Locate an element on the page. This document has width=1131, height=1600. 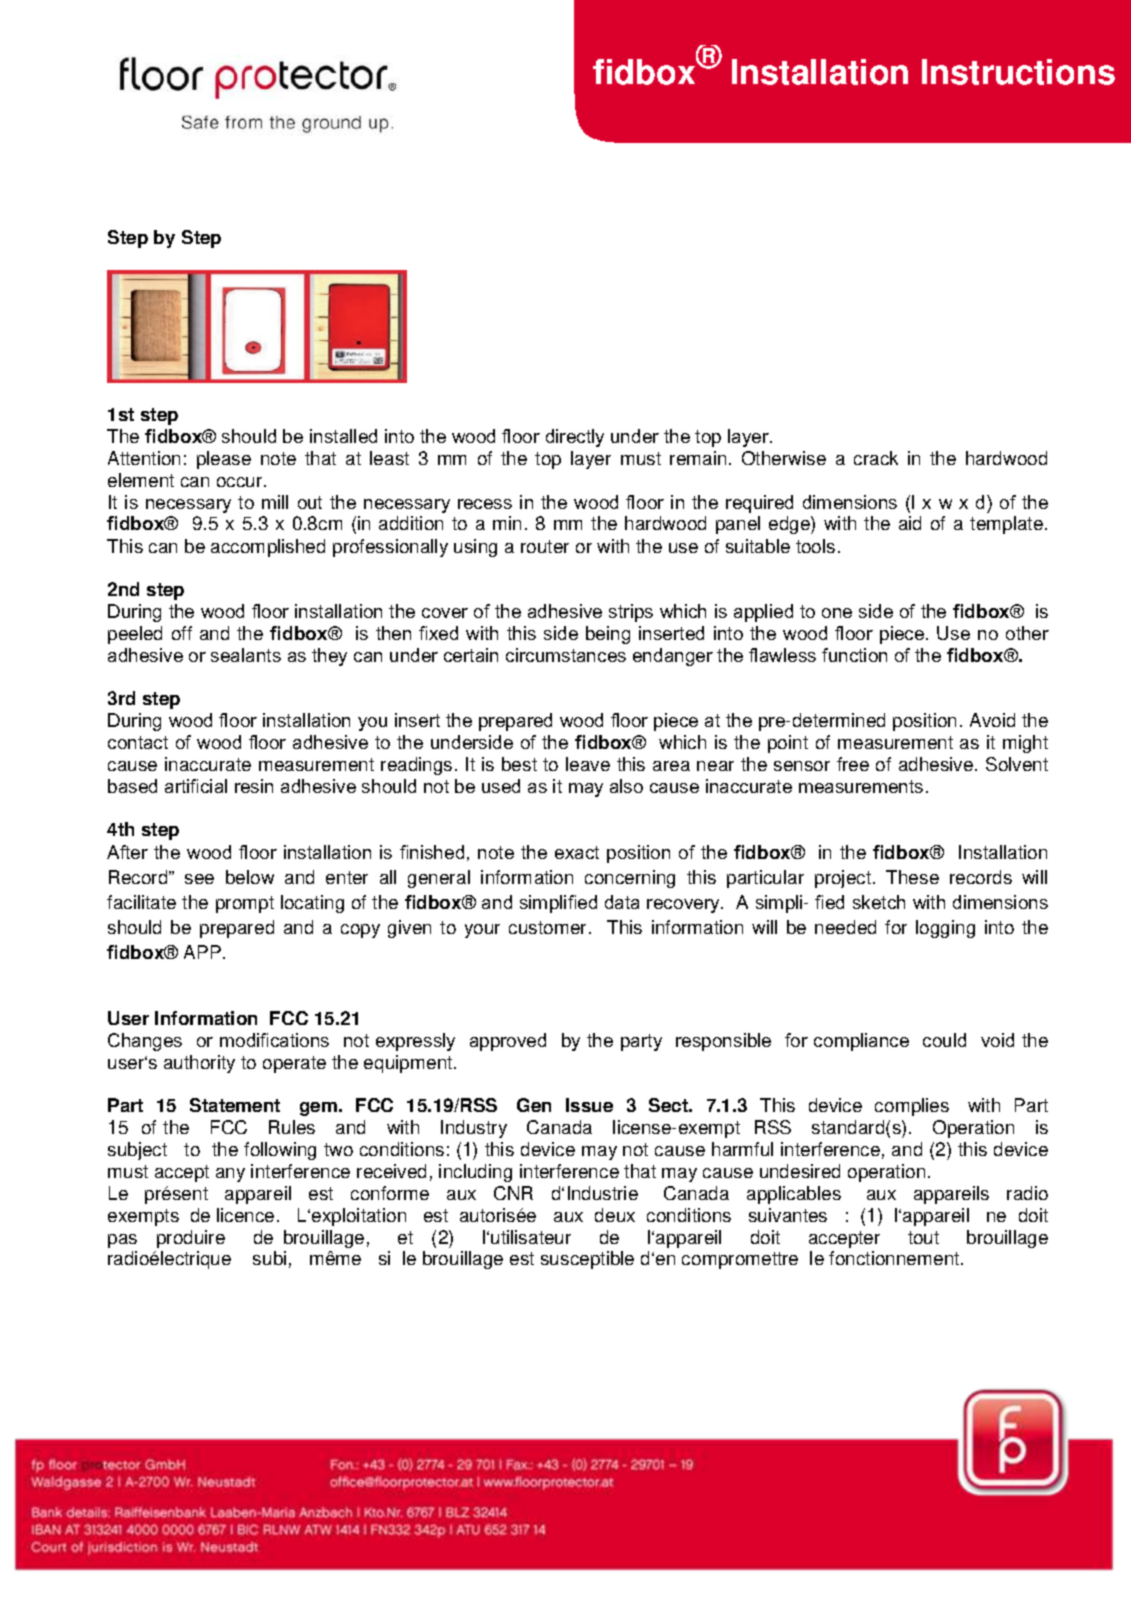
licence is located at coordinates (245, 1215).
